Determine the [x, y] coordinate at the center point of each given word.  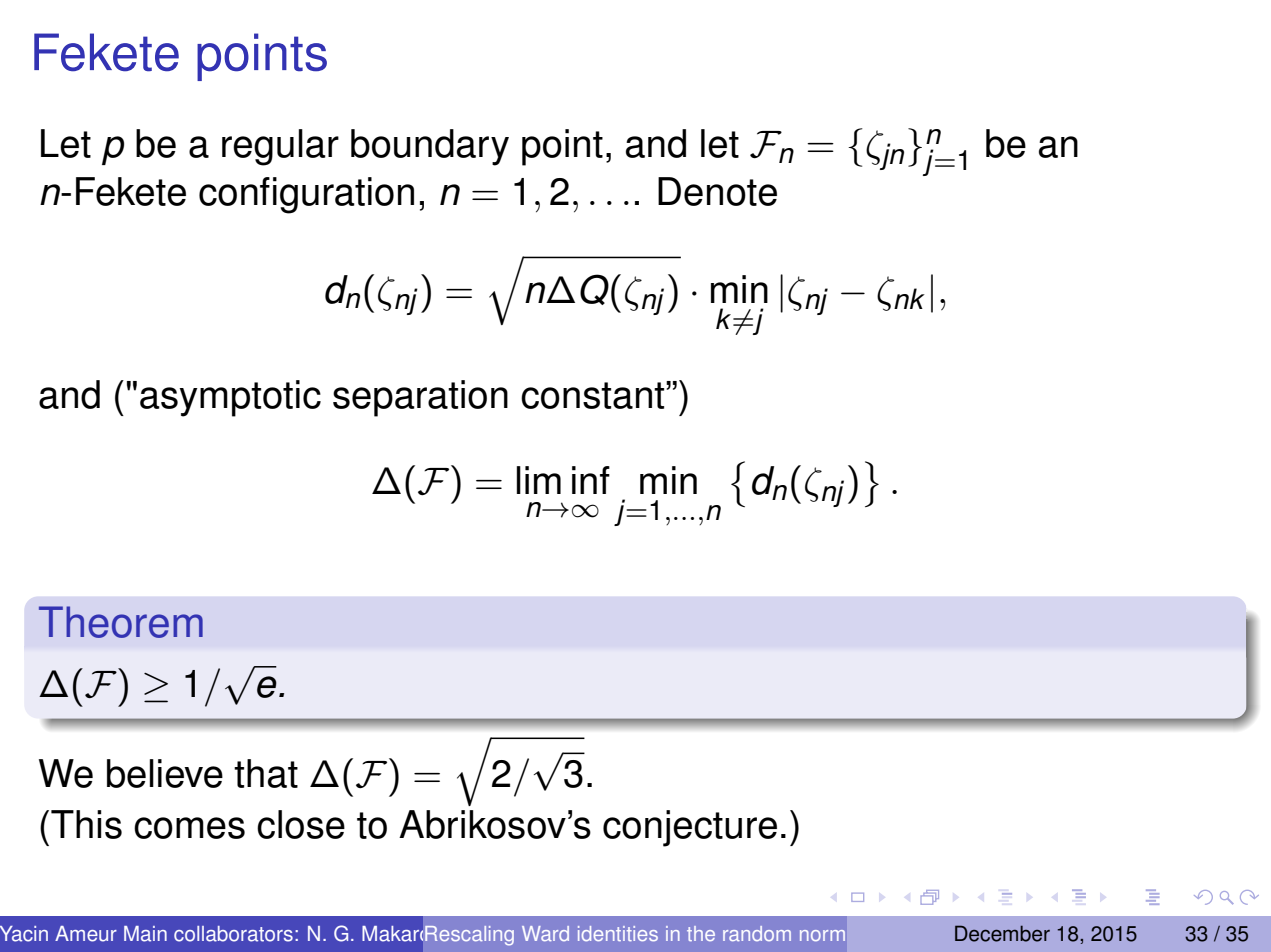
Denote [717, 191]
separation [420, 398]
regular [280, 147]
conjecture [690, 828]
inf [591, 480]
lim [539, 480]
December [1002, 933]
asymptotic [230, 398]
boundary [430, 147]
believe [165, 773]
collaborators [233, 934]
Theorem [121, 622]
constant [594, 395]
